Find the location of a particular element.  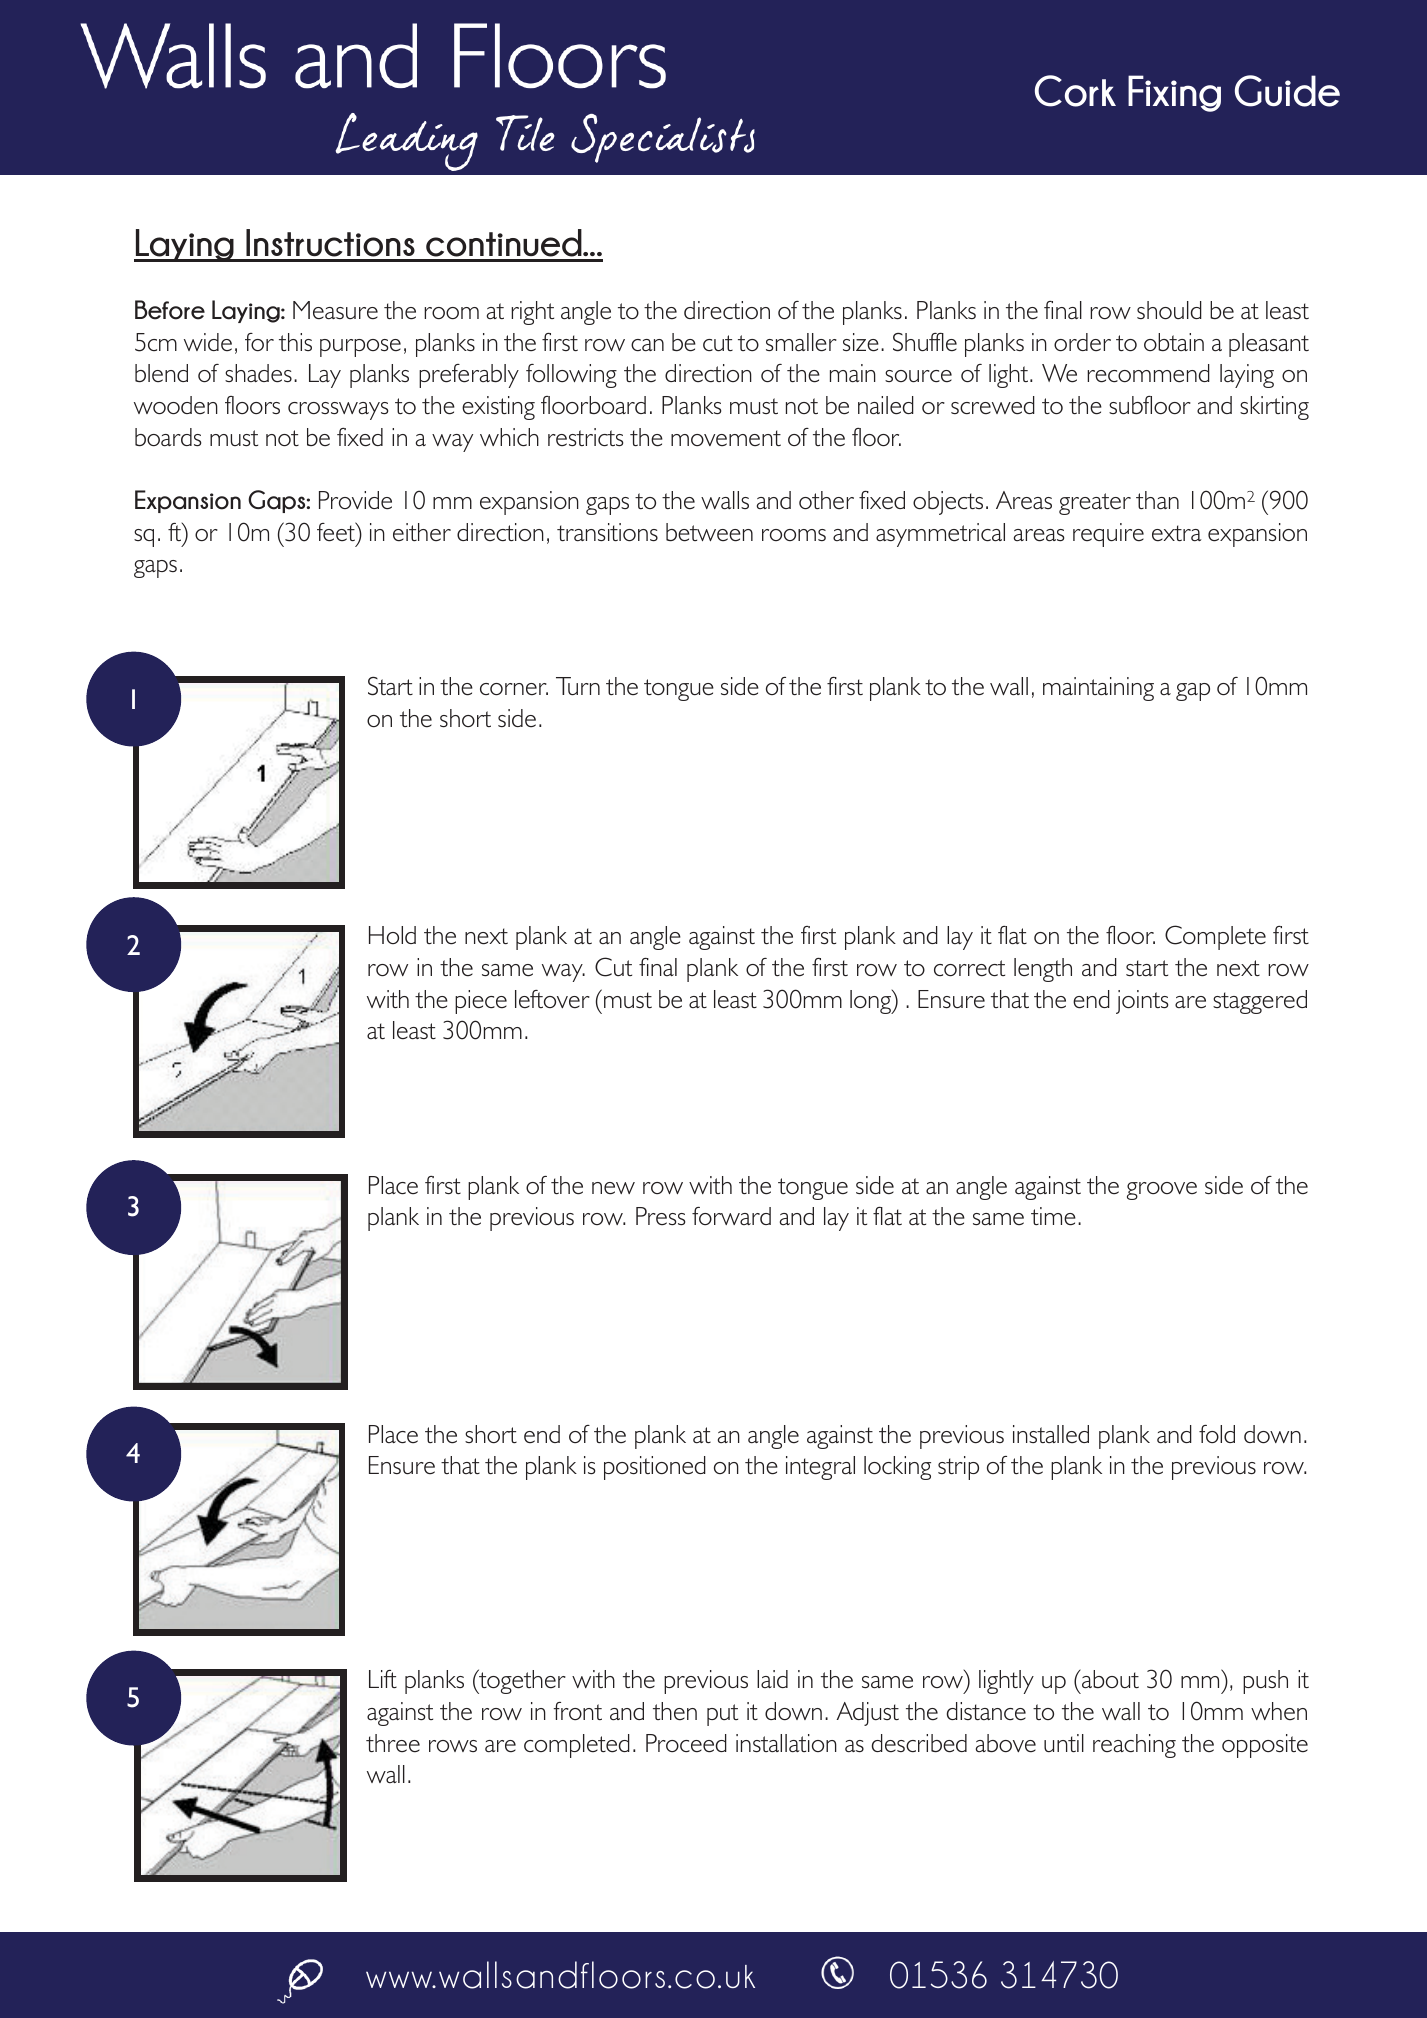

Measure is located at coordinates (335, 310).
